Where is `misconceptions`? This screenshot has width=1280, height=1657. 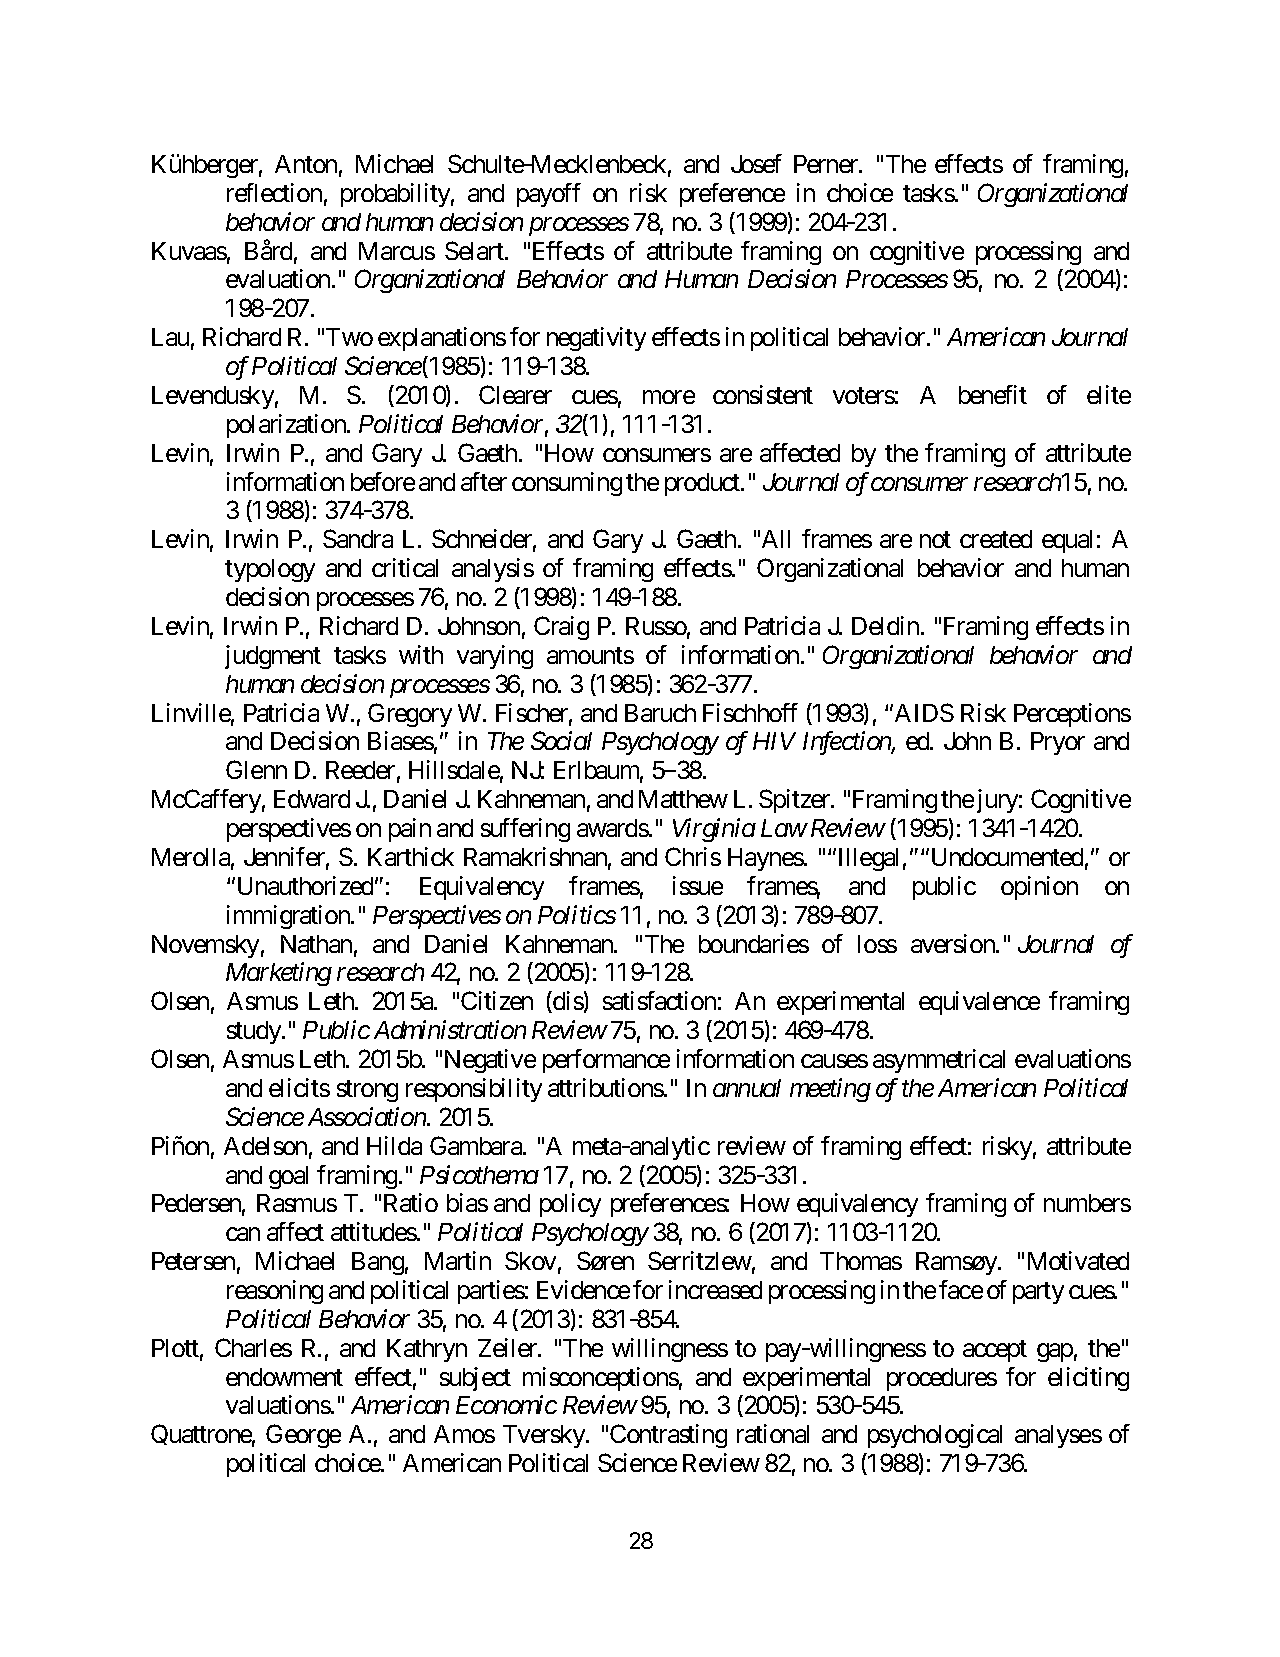 misconceptions is located at coordinates (601, 1379).
